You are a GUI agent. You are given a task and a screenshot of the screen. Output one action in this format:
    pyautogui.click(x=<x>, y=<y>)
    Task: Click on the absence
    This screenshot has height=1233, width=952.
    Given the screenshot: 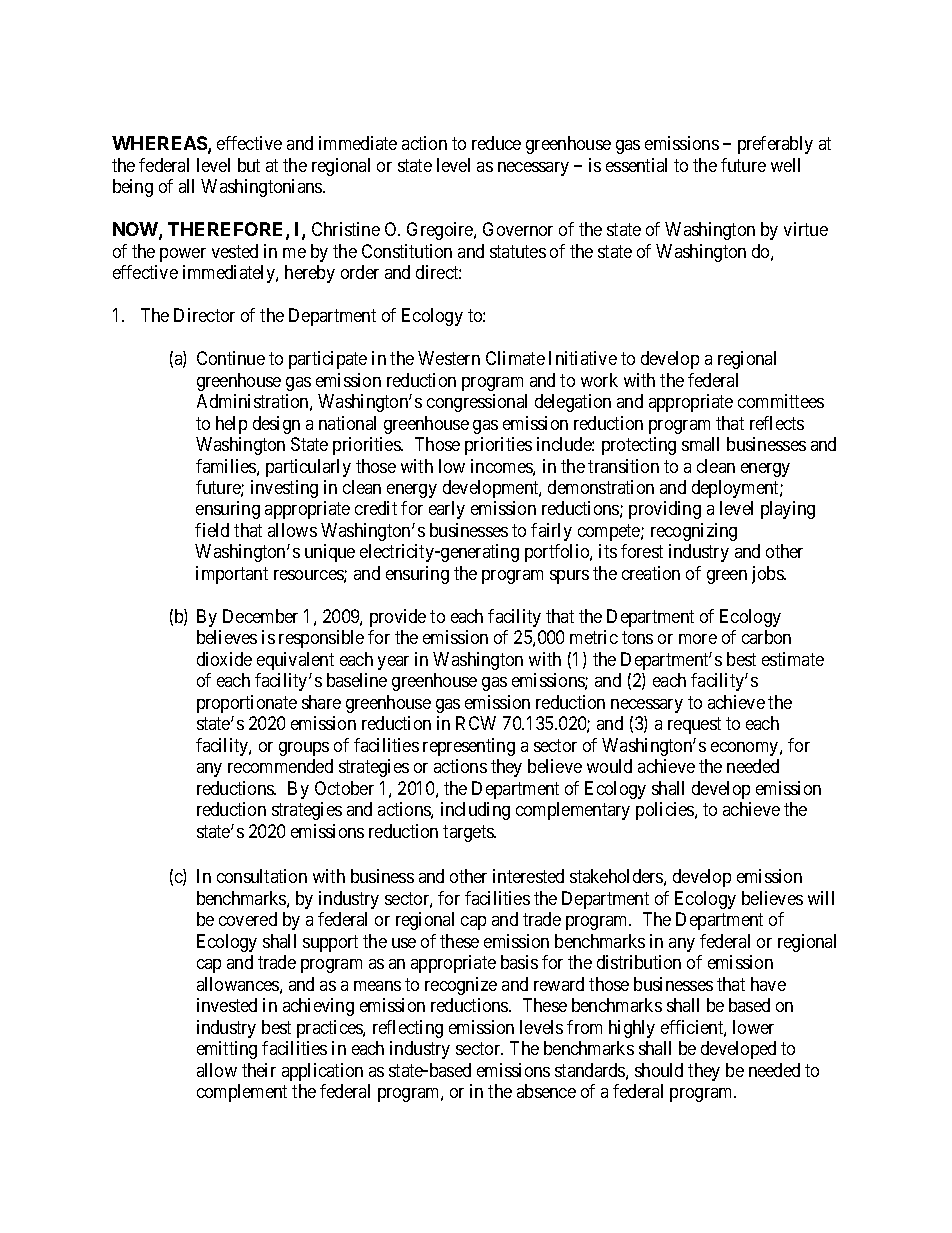 What is the action you would take?
    pyautogui.click(x=546, y=1091)
